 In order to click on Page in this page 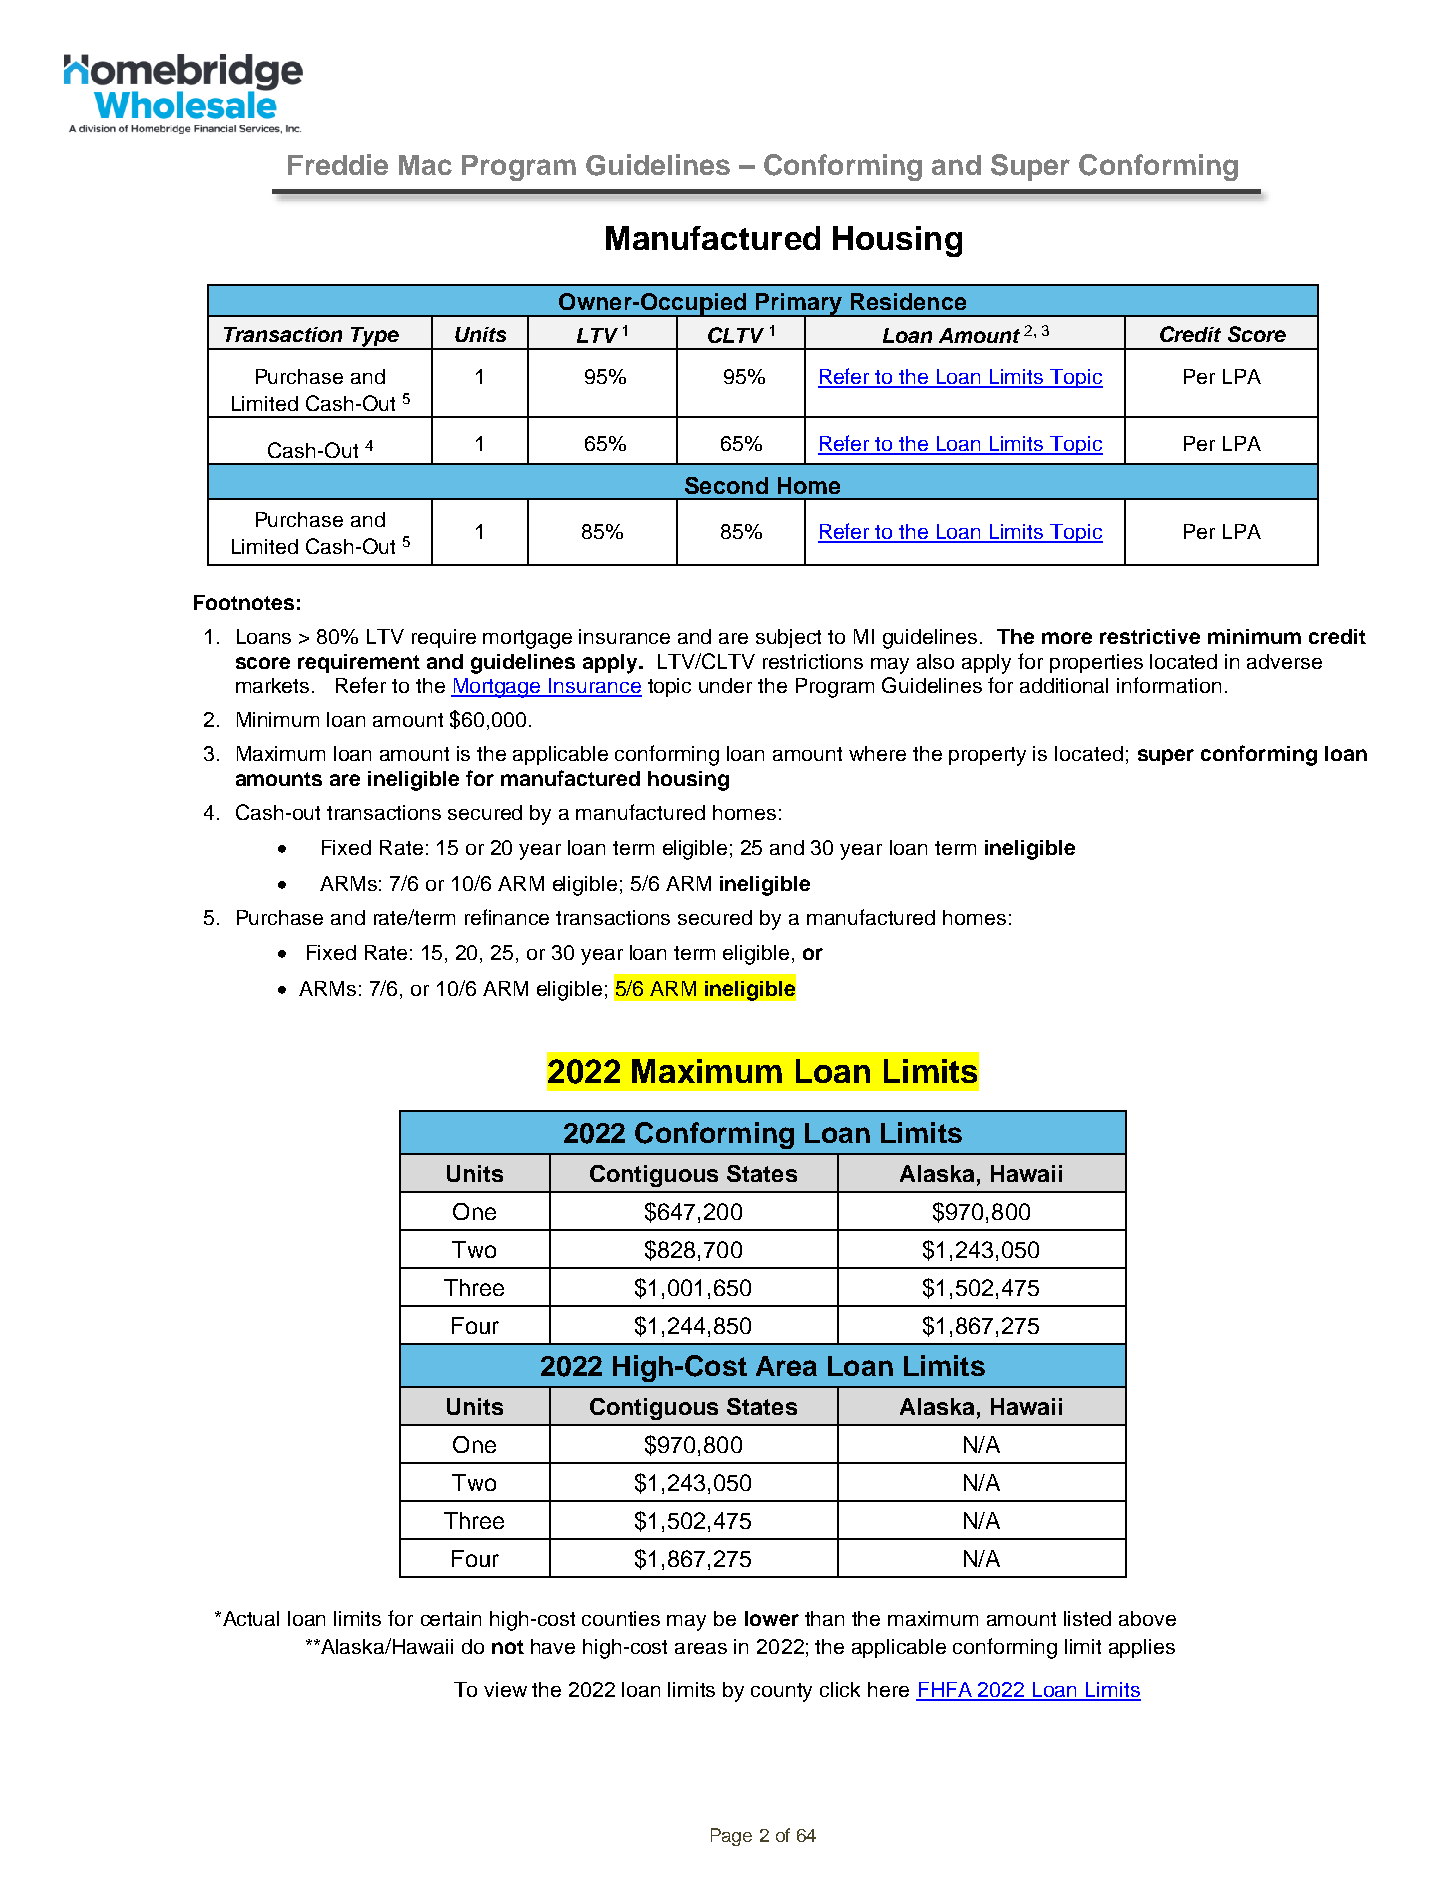, I will do `click(731, 1837)`.
